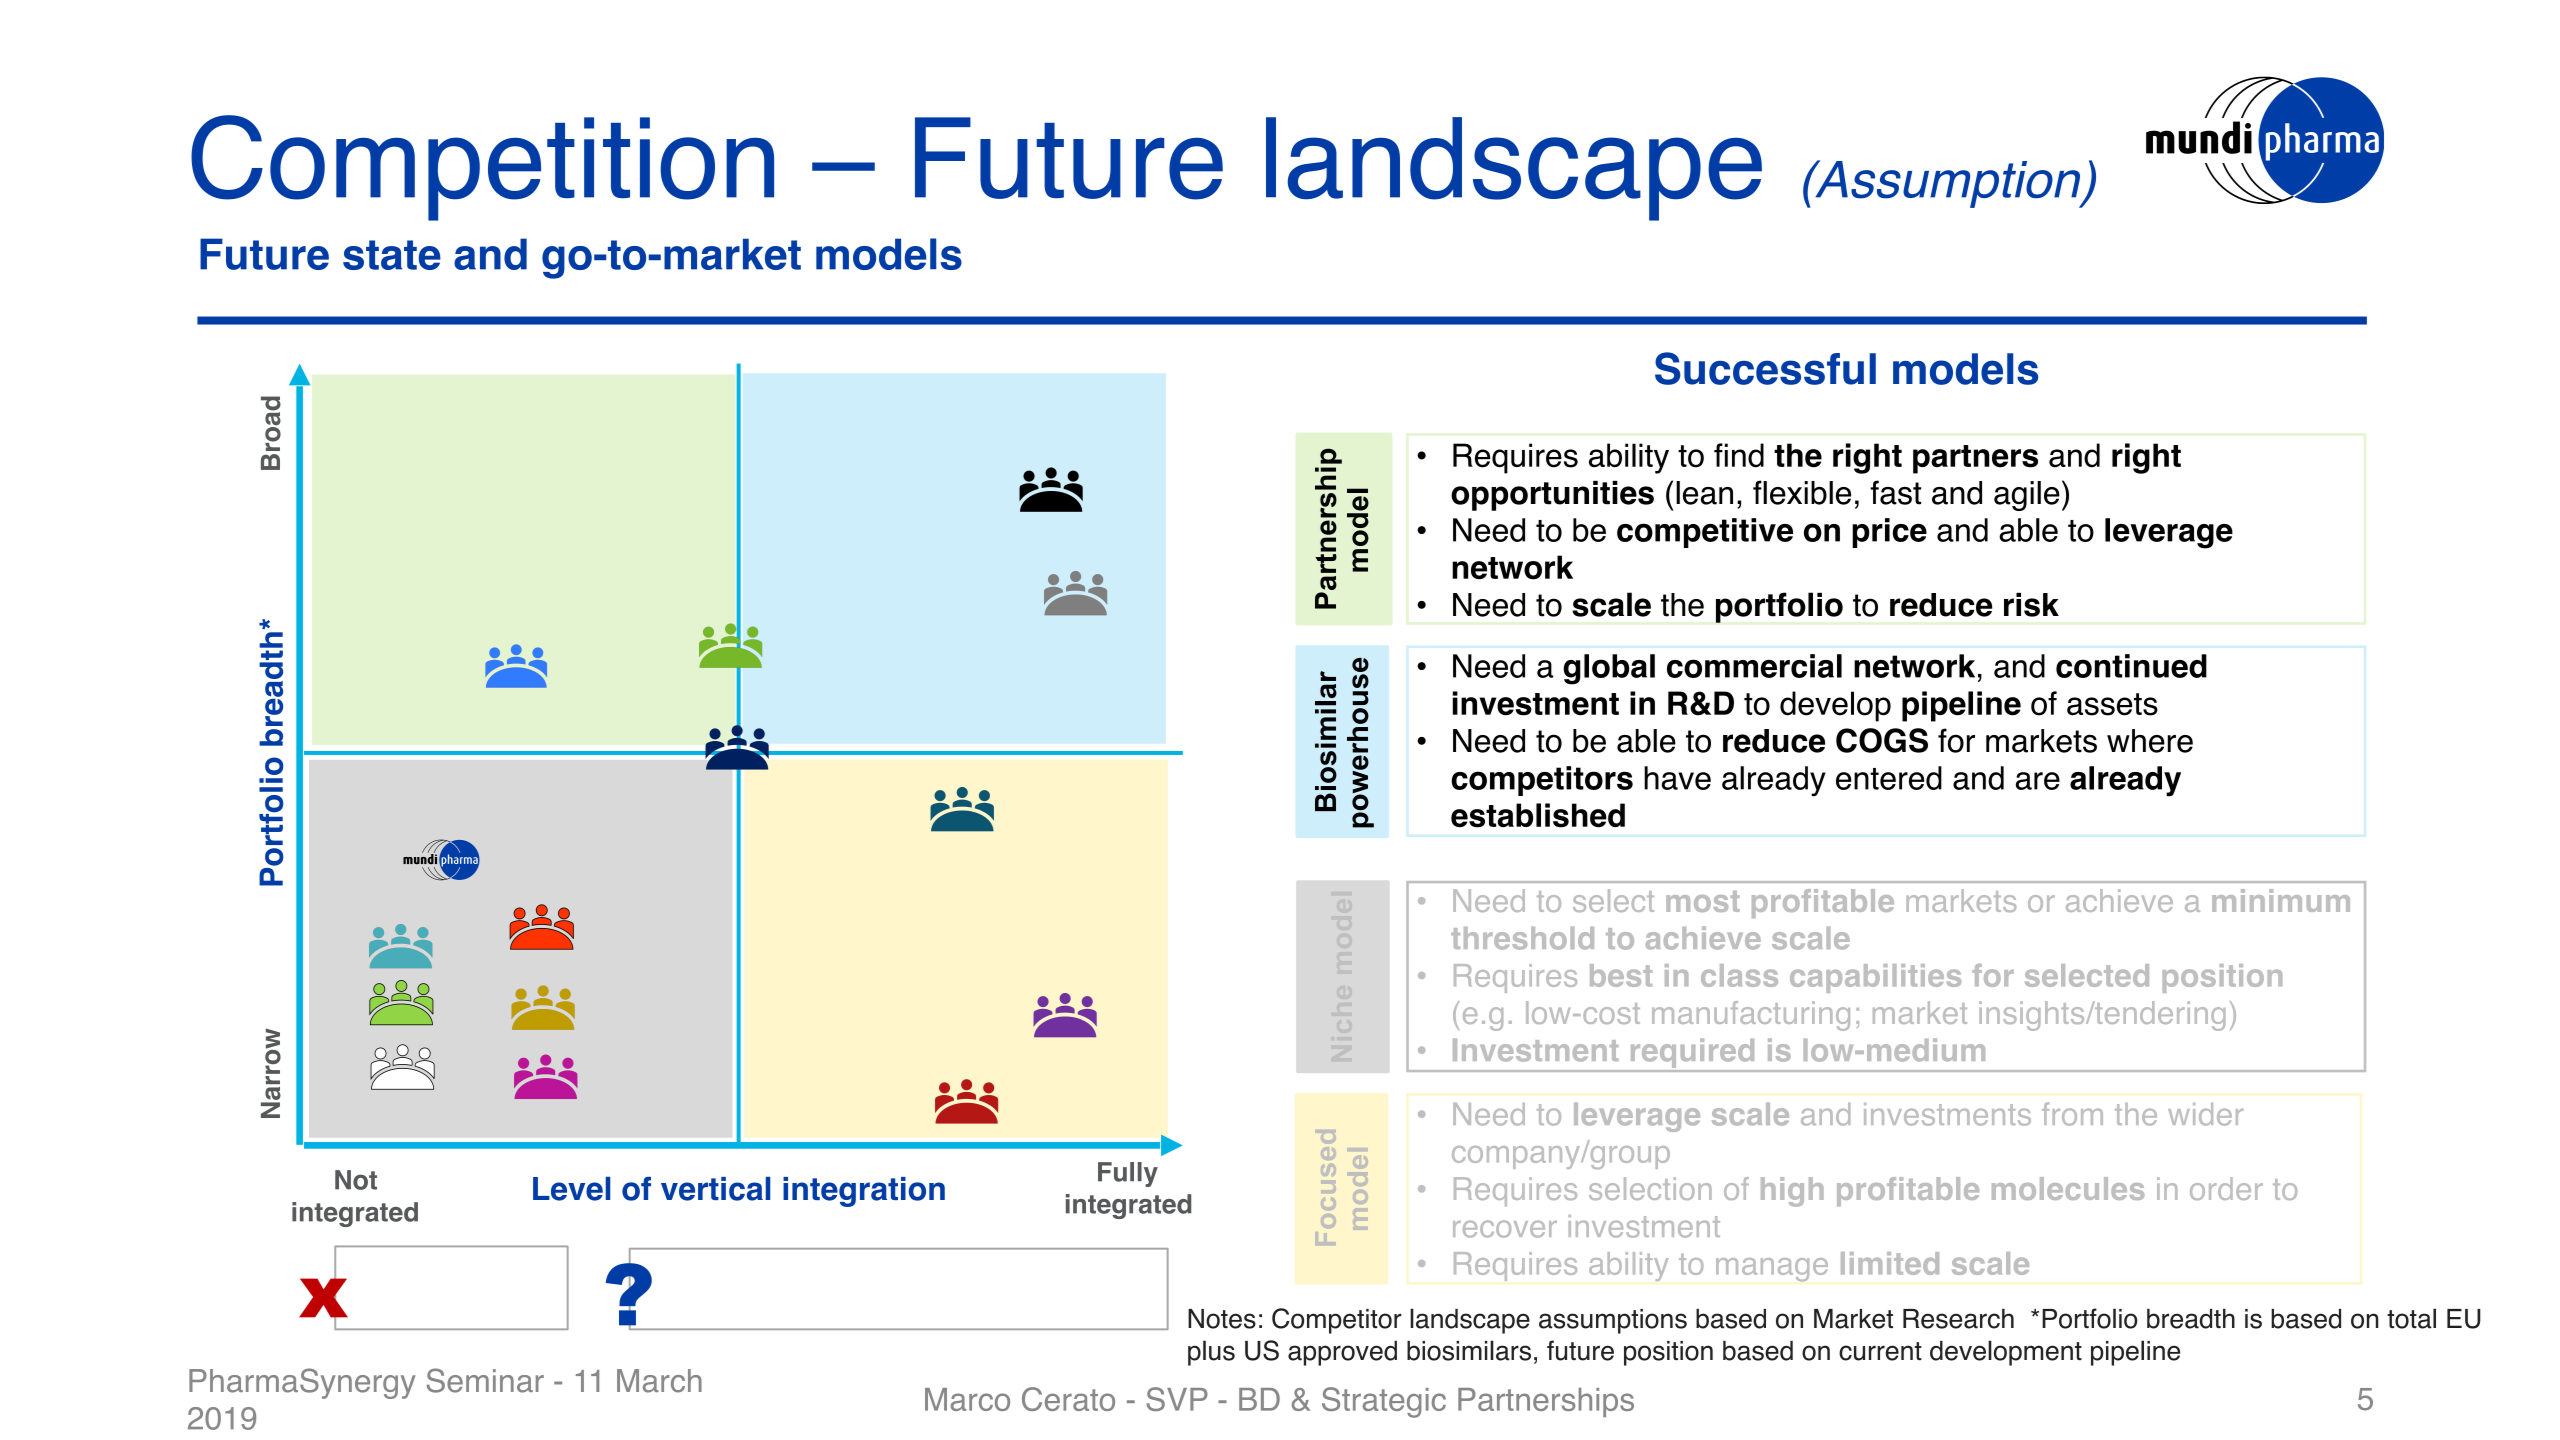  What do you see at coordinates (2281, 900) in the document?
I see `minimum` at bounding box center [2281, 900].
